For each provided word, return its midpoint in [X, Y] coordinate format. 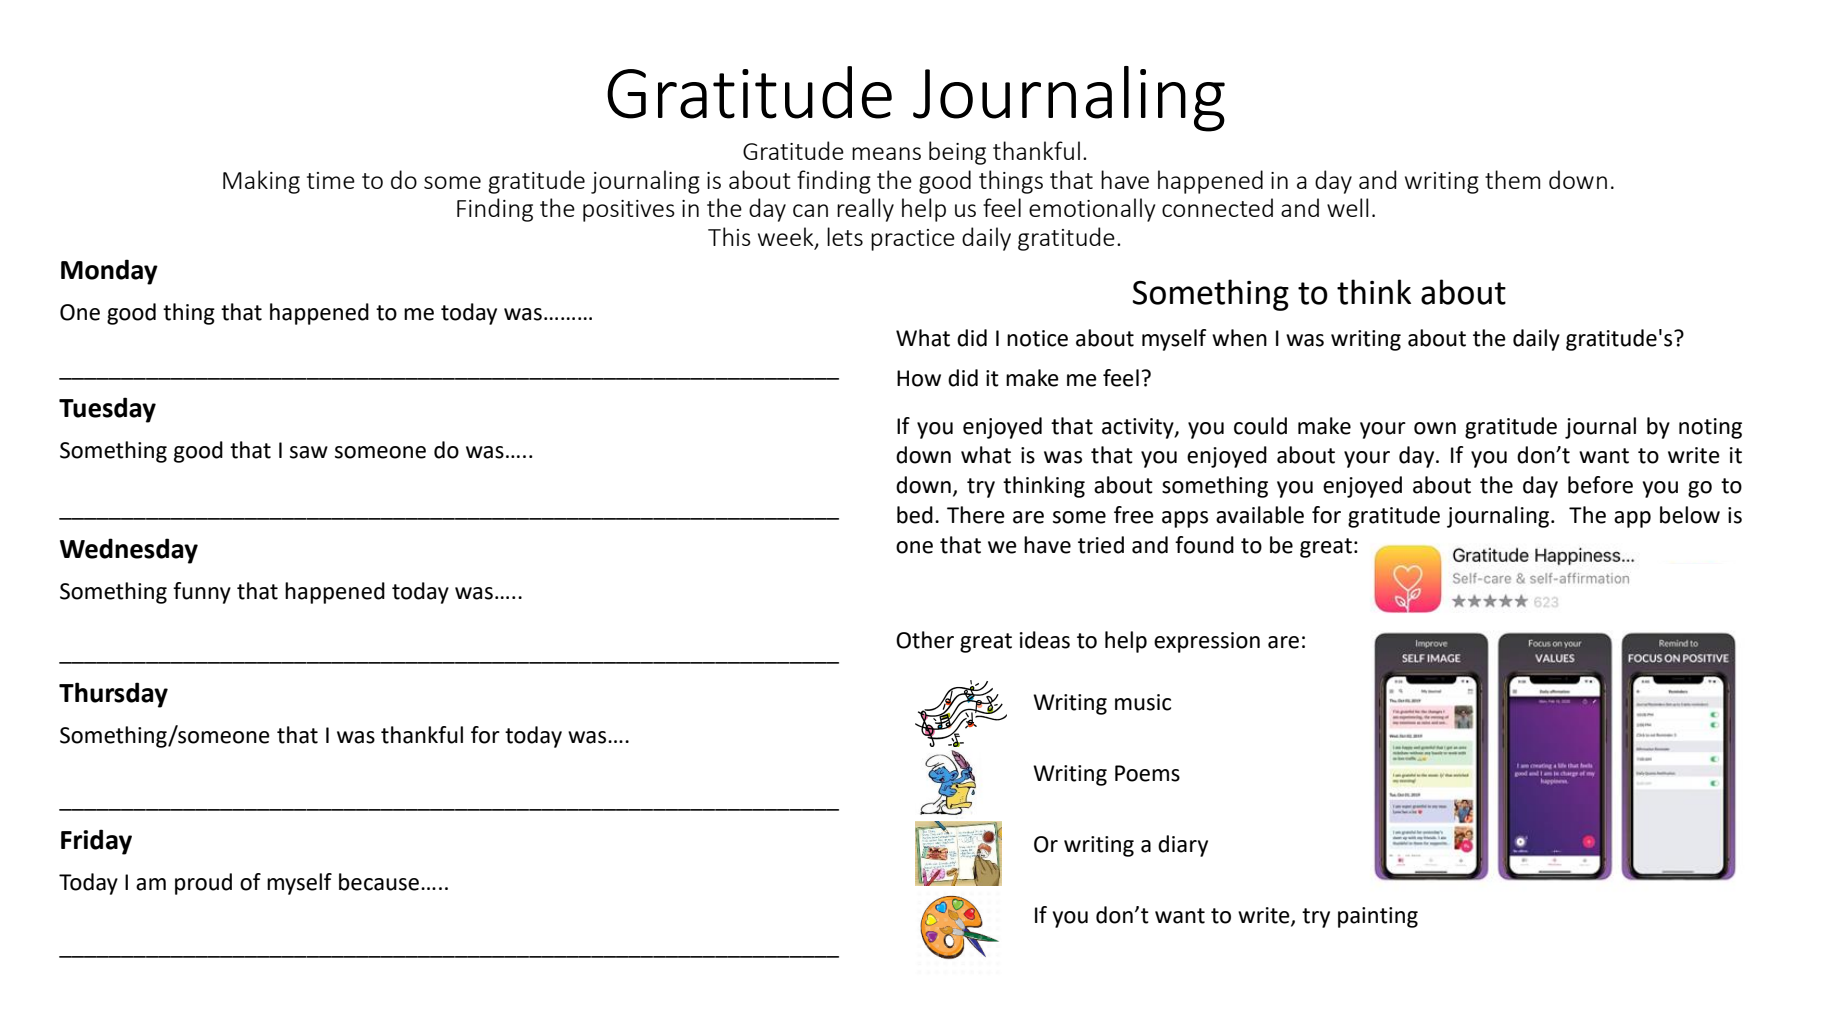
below [1690, 515]
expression [1207, 642]
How [919, 378]
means [886, 153]
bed [915, 515]
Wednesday [129, 551]
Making [261, 182]
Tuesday [107, 410]
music [1143, 702]
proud [203, 884]
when [1239, 338]
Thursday [113, 695]
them [1512, 179]
